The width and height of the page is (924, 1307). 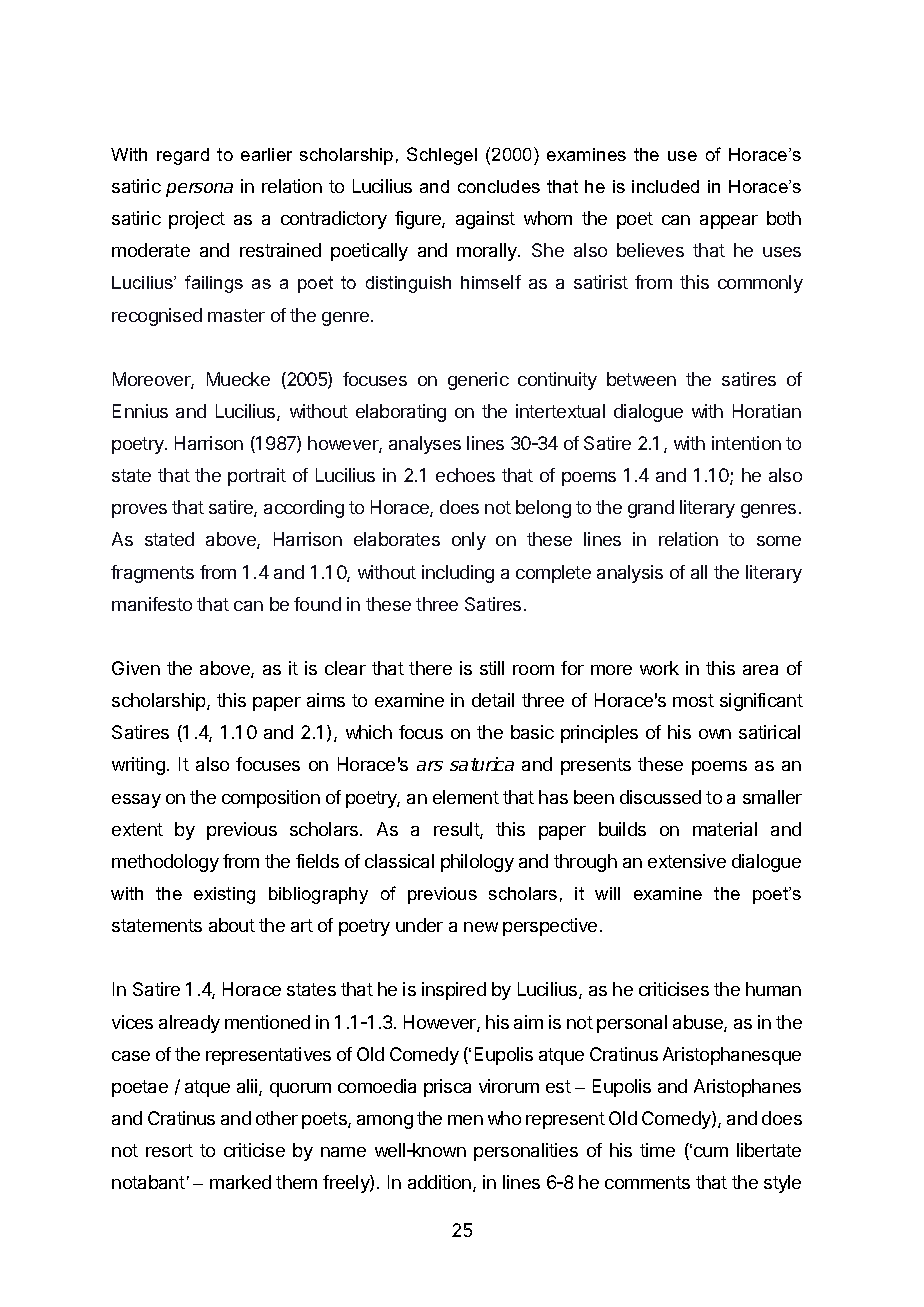 What do you see at coordinates (442, 156) in the page?
I see `Schlegel` at bounding box center [442, 156].
